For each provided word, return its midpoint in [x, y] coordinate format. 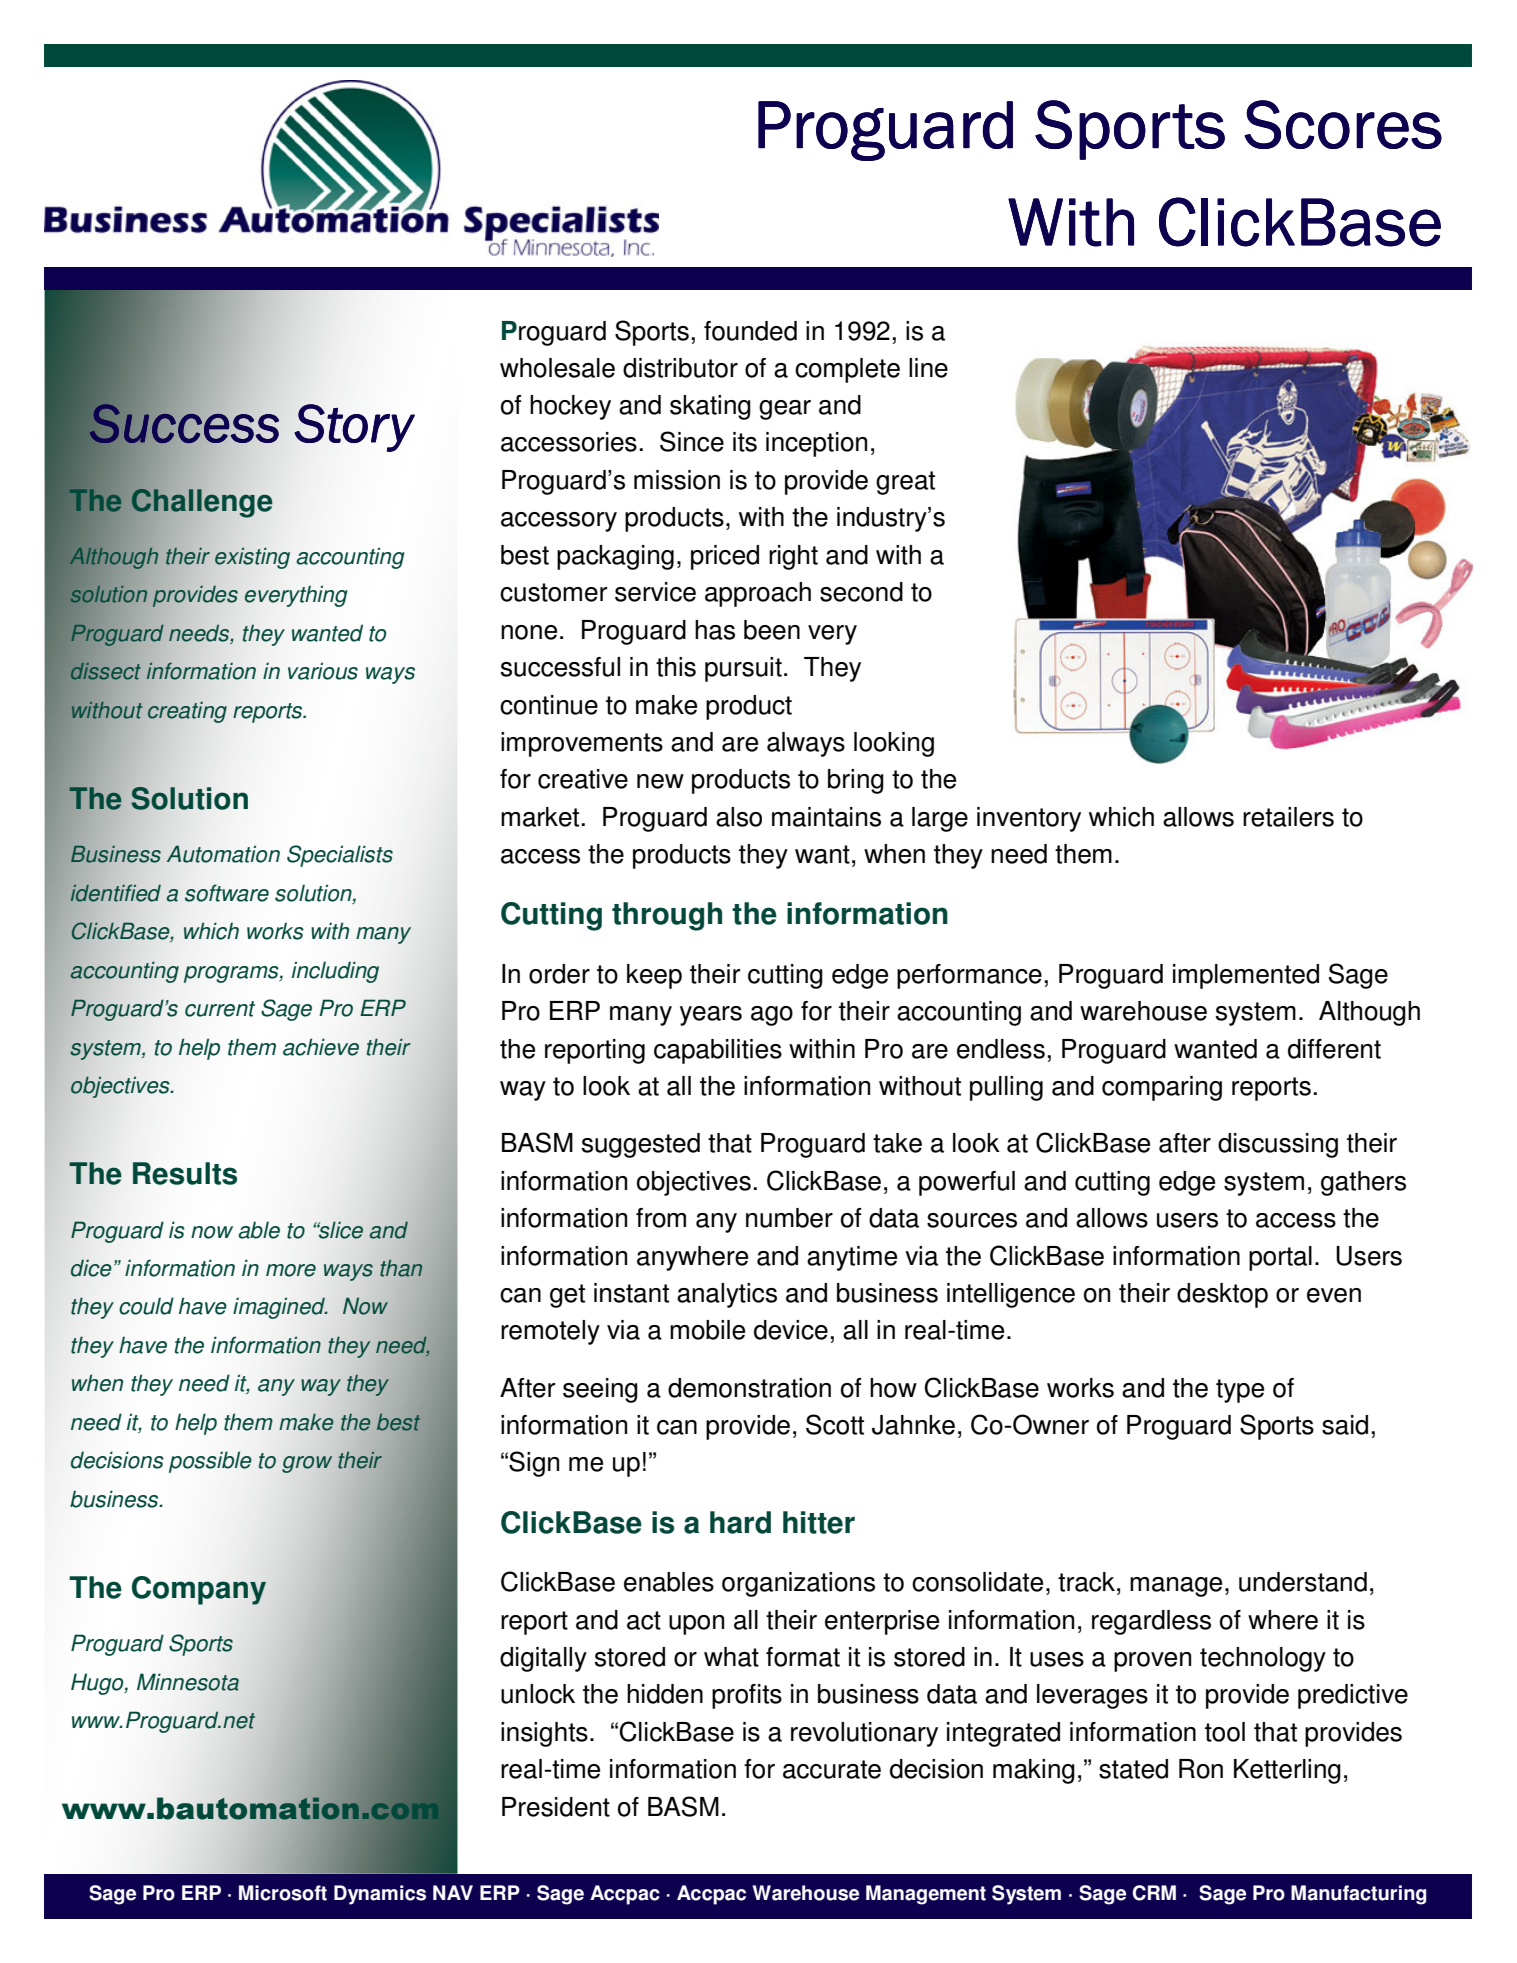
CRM [1154, 1893]
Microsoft [283, 1893]
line [928, 368]
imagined [280, 1308]
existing [252, 558]
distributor [680, 368]
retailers [1288, 817]
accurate [832, 1769]
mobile [707, 1330]
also [739, 817]
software [227, 893]
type [1240, 1391]
